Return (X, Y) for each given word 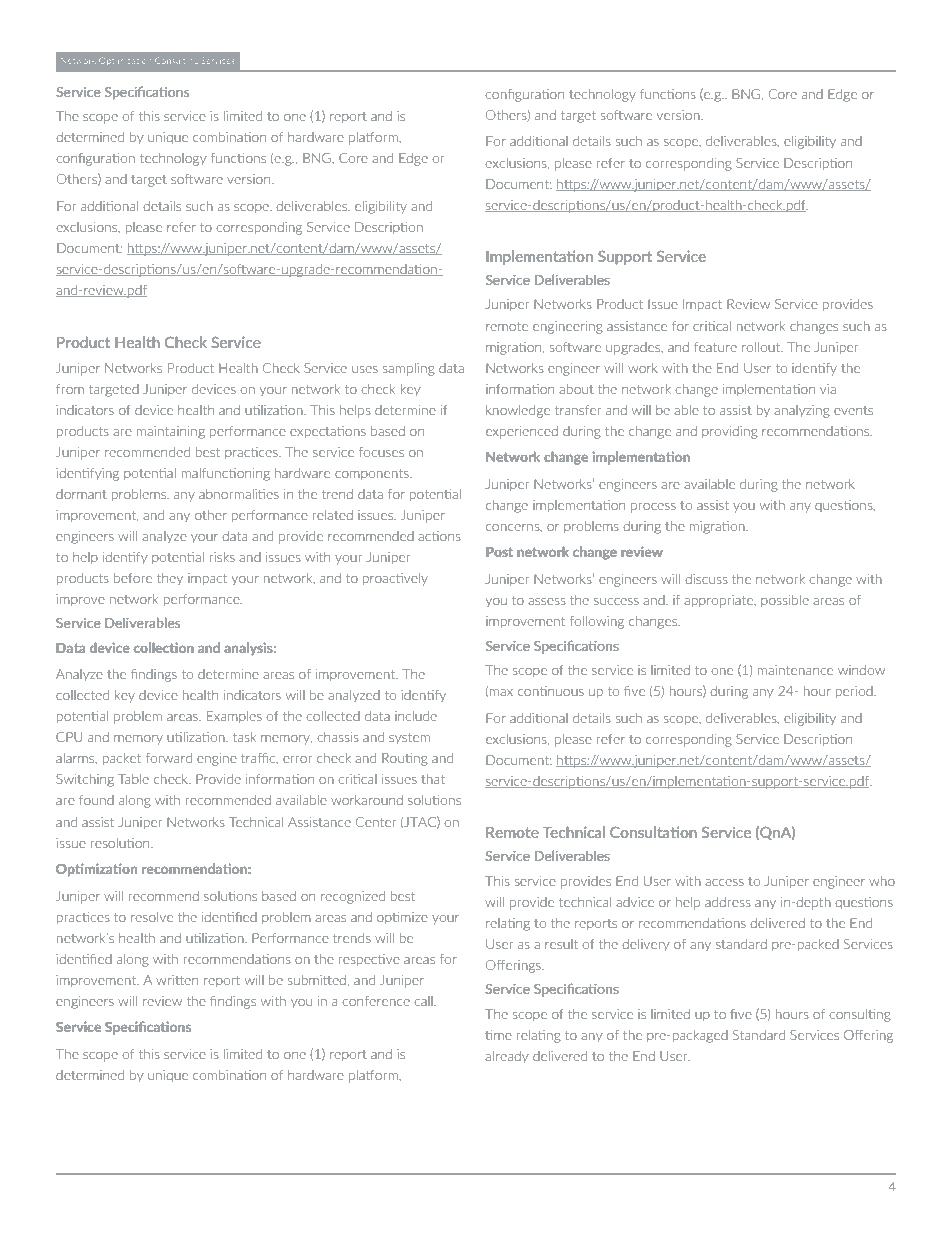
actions (439, 536)
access (724, 882)
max (501, 692)
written (177, 980)
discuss (706, 579)
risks (222, 557)
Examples (234, 717)
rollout (762, 347)
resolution (121, 843)
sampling (409, 369)
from (70, 389)
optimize (402, 918)
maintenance (795, 670)
